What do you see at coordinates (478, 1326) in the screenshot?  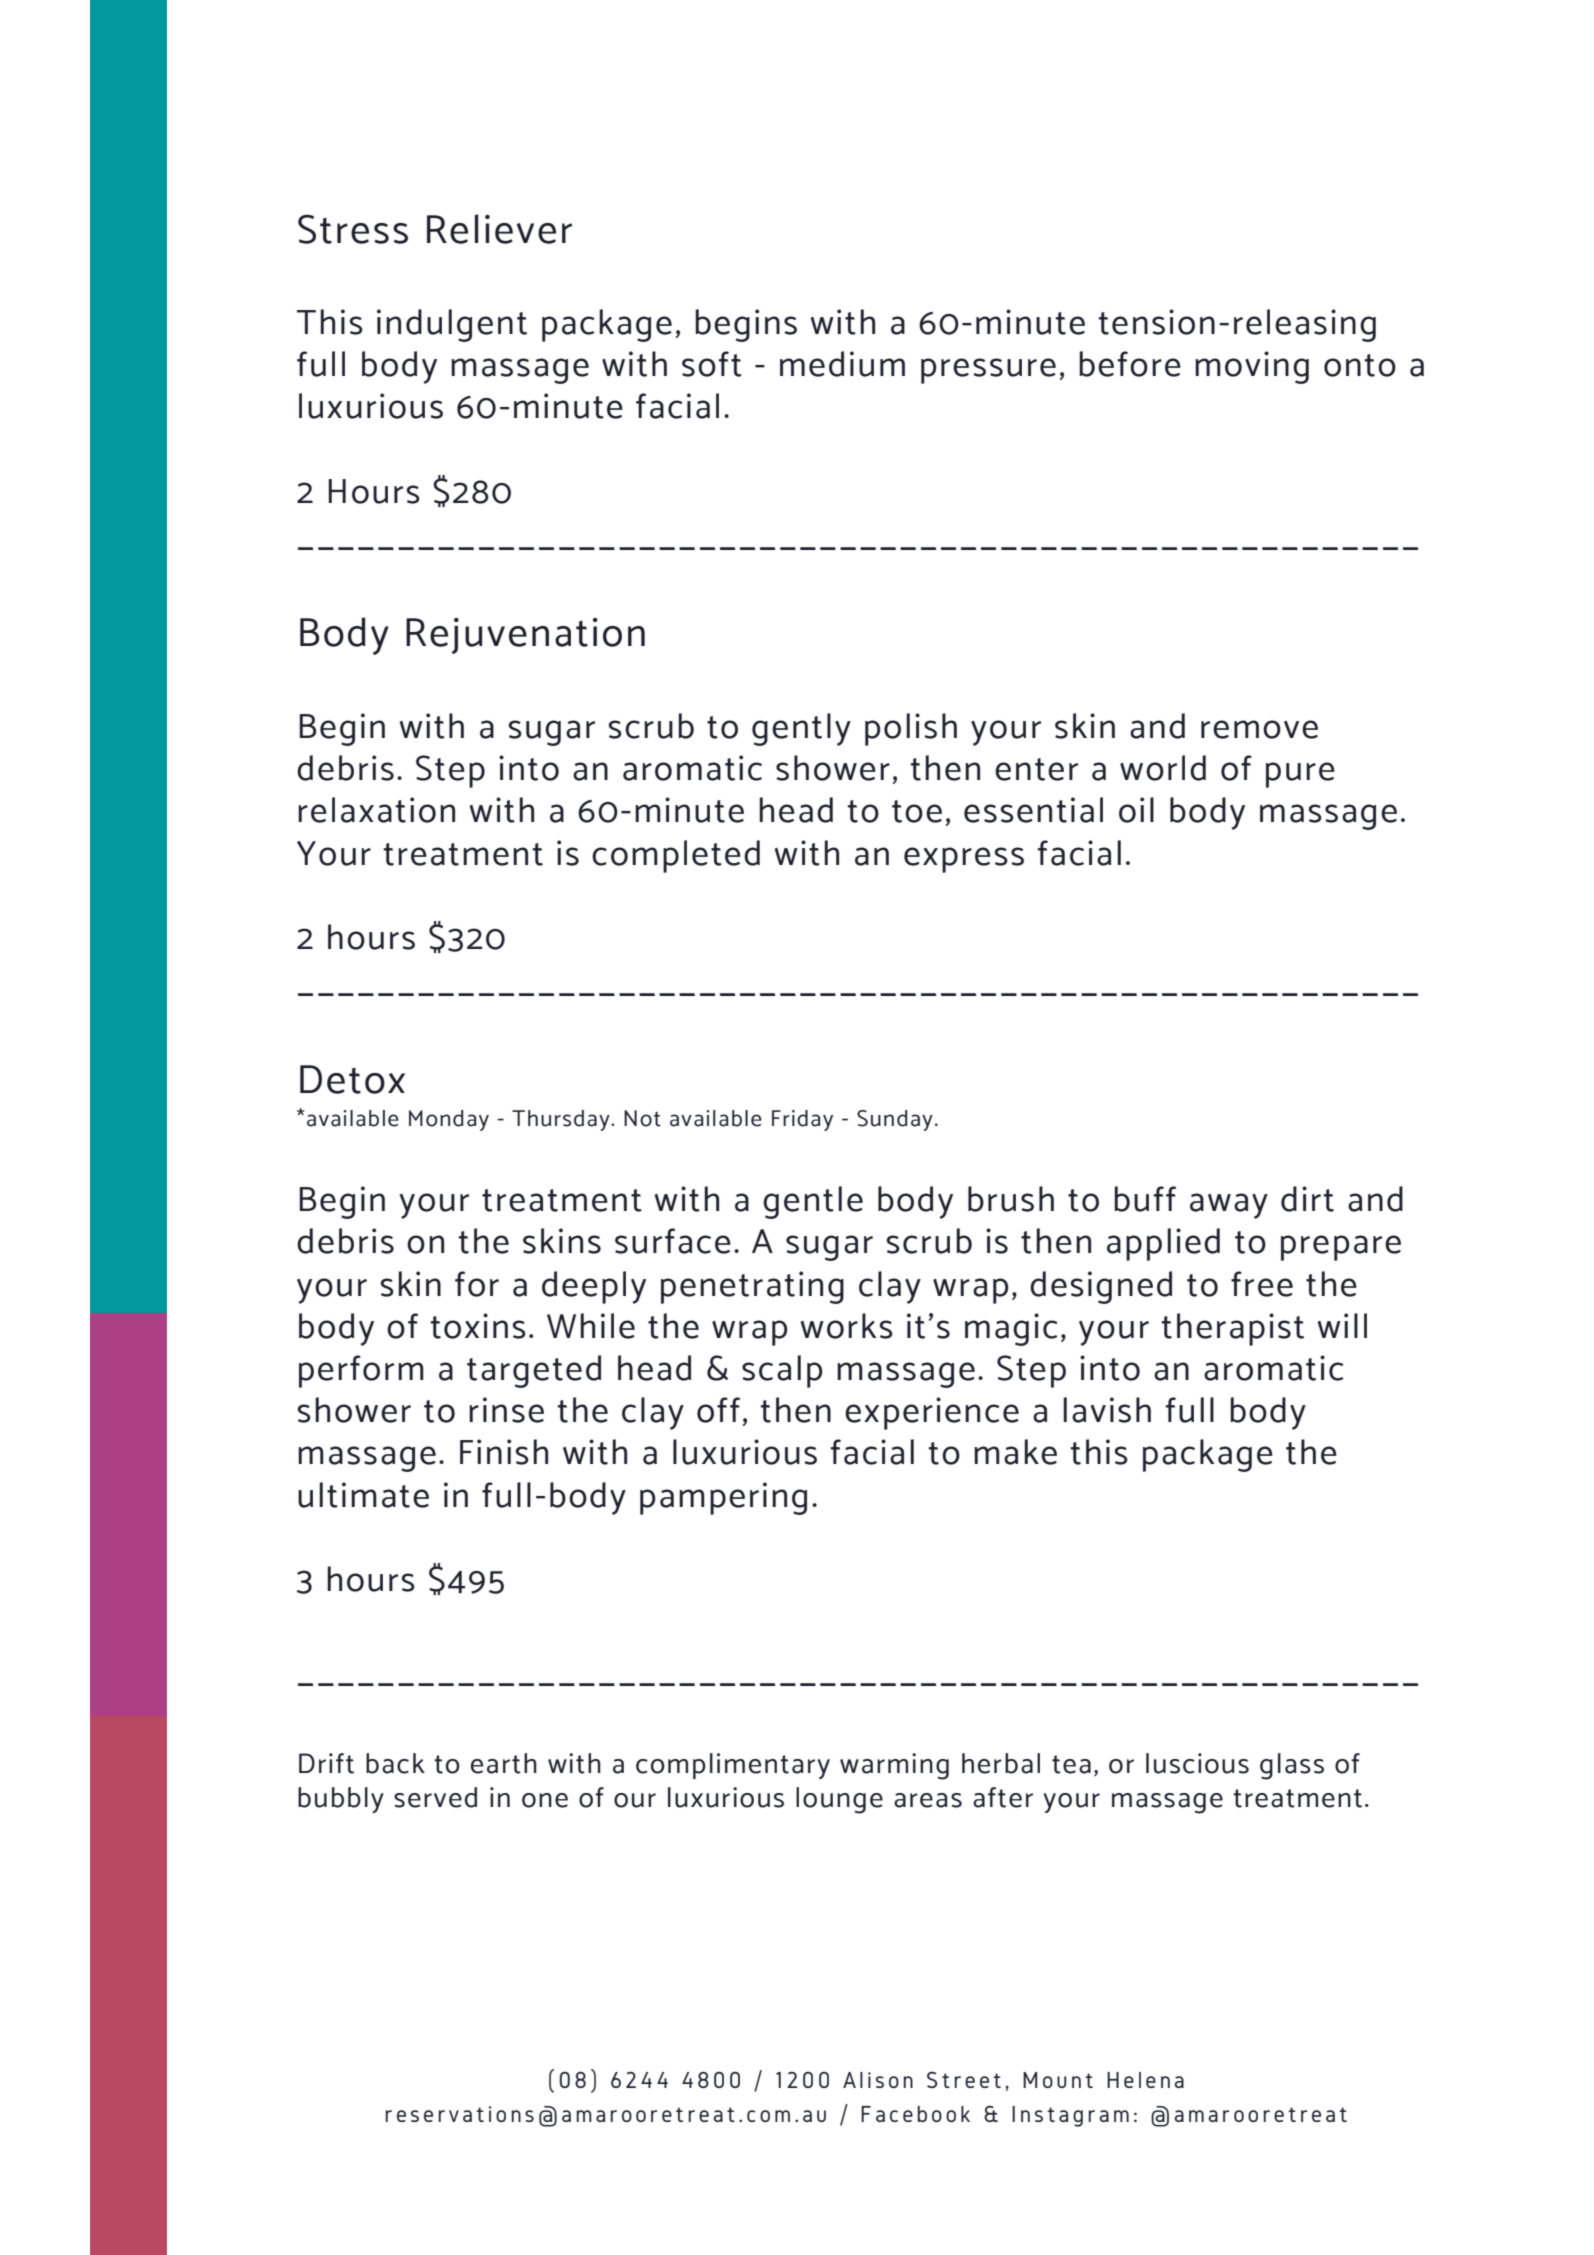 I see `toxins` at bounding box center [478, 1326].
